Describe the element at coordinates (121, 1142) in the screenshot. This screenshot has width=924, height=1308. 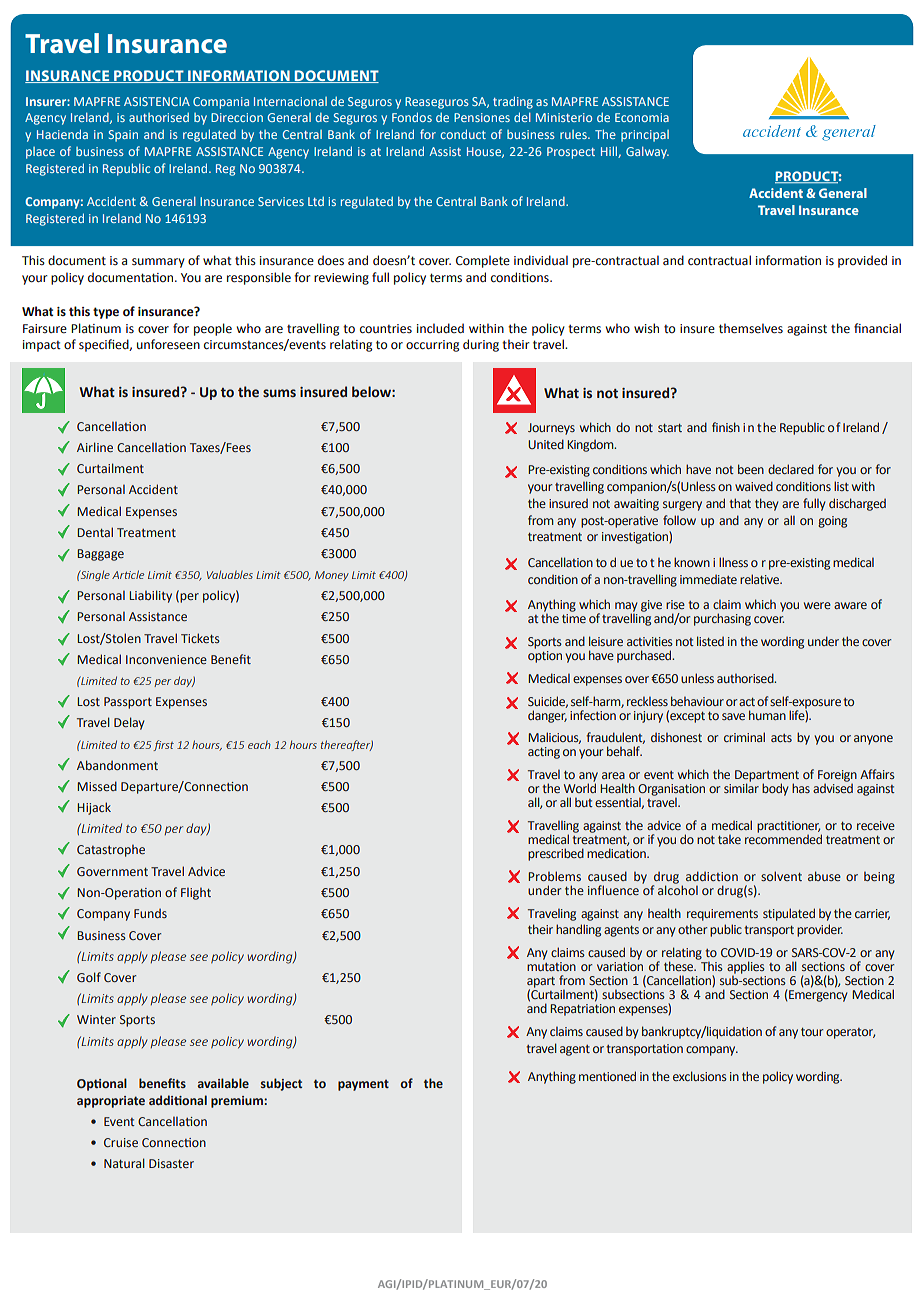
I see `Cruise` at that location.
